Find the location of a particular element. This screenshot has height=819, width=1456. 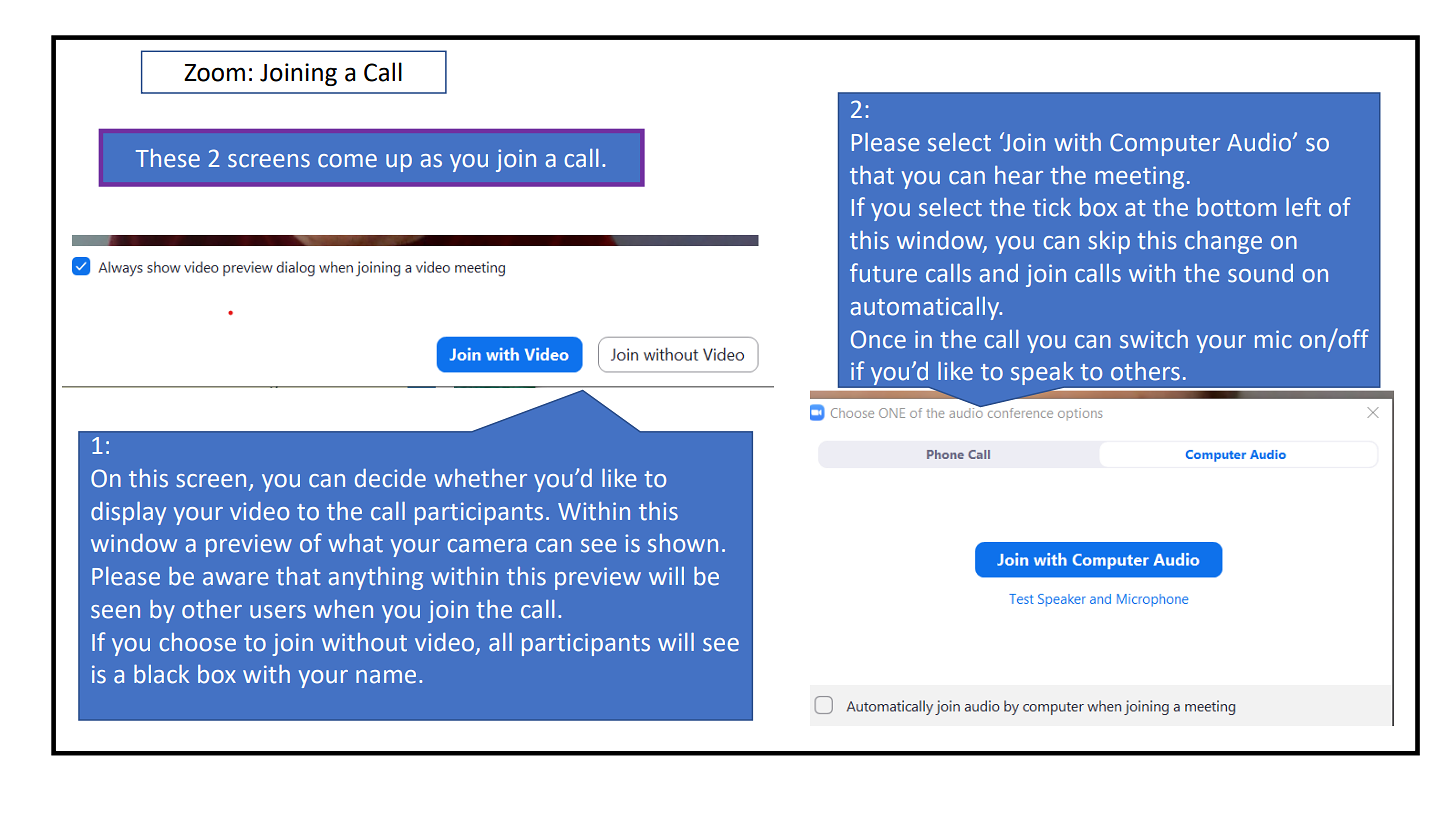

skip is located at coordinates (1109, 242).
